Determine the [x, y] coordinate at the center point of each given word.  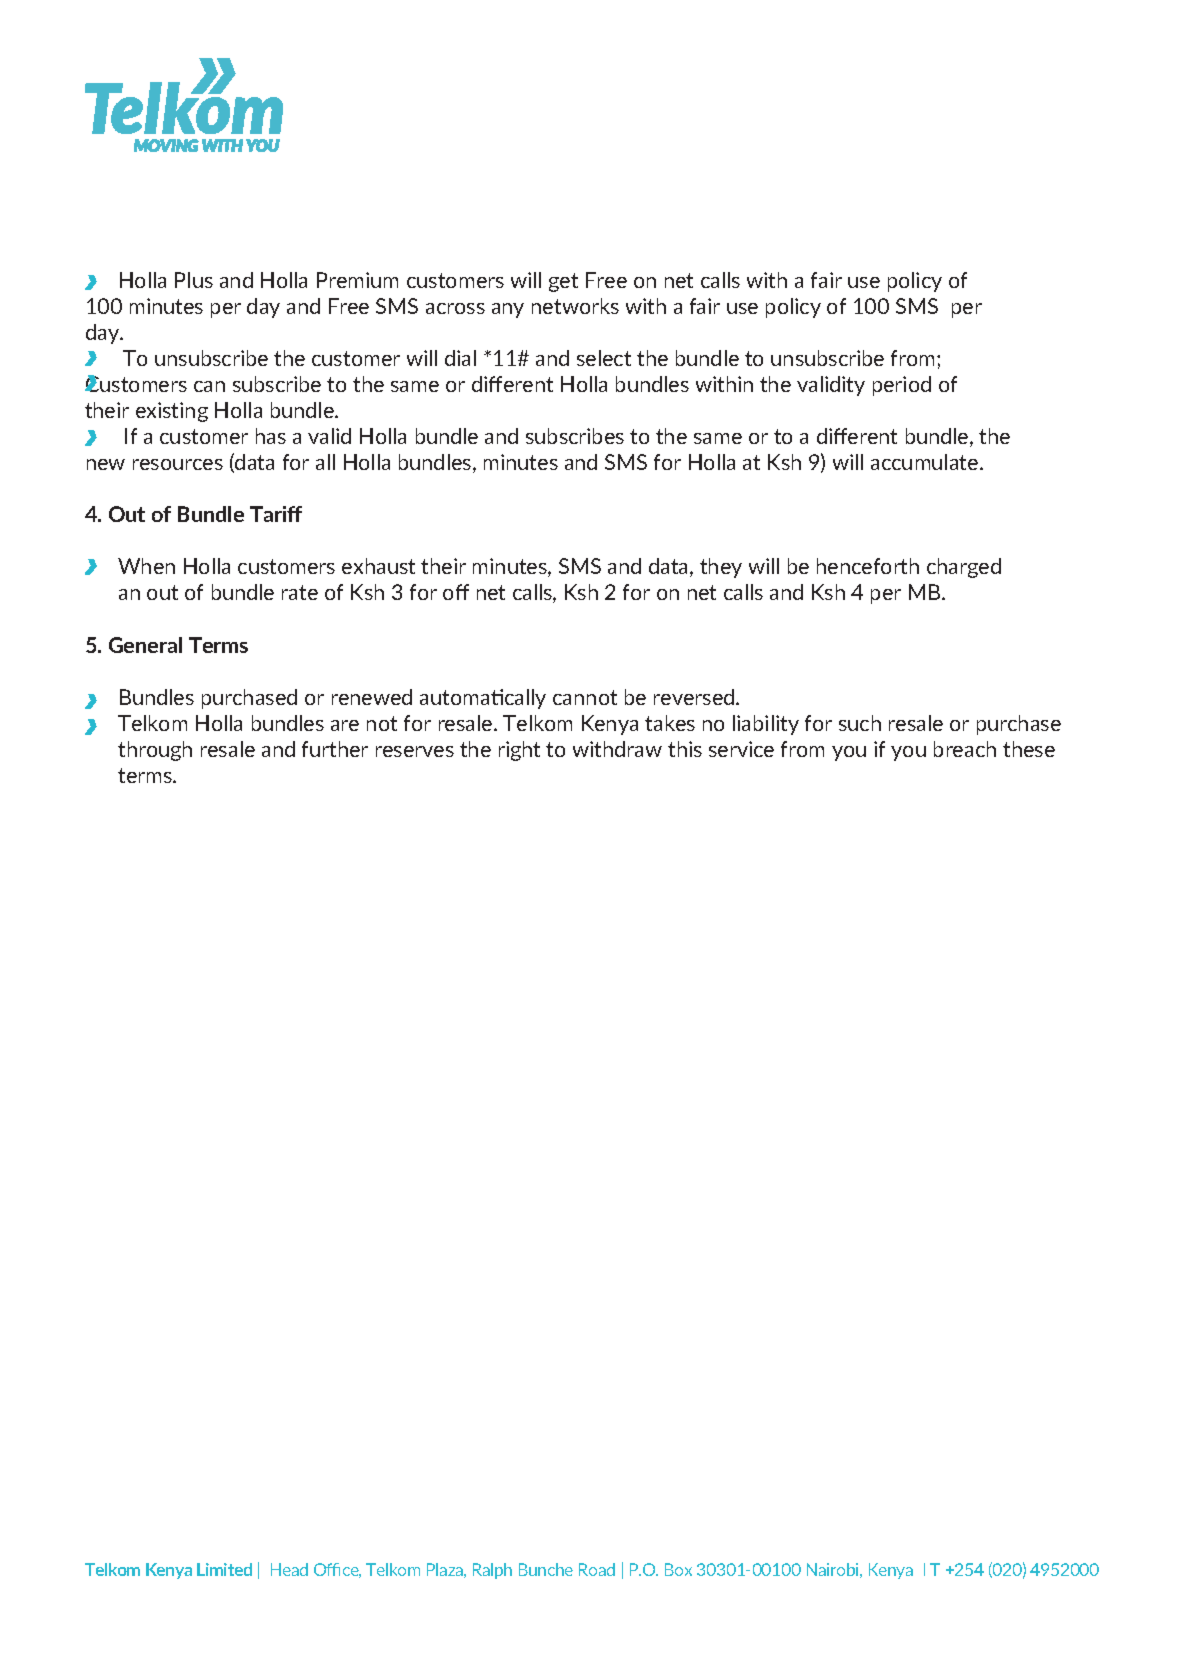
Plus [194, 280]
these [1029, 749]
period [902, 386]
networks [575, 306]
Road [597, 1569]
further [335, 749]
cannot [585, 697]
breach [965, 749]
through [155, 751]
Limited [224, 1569]
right [519, 751]
